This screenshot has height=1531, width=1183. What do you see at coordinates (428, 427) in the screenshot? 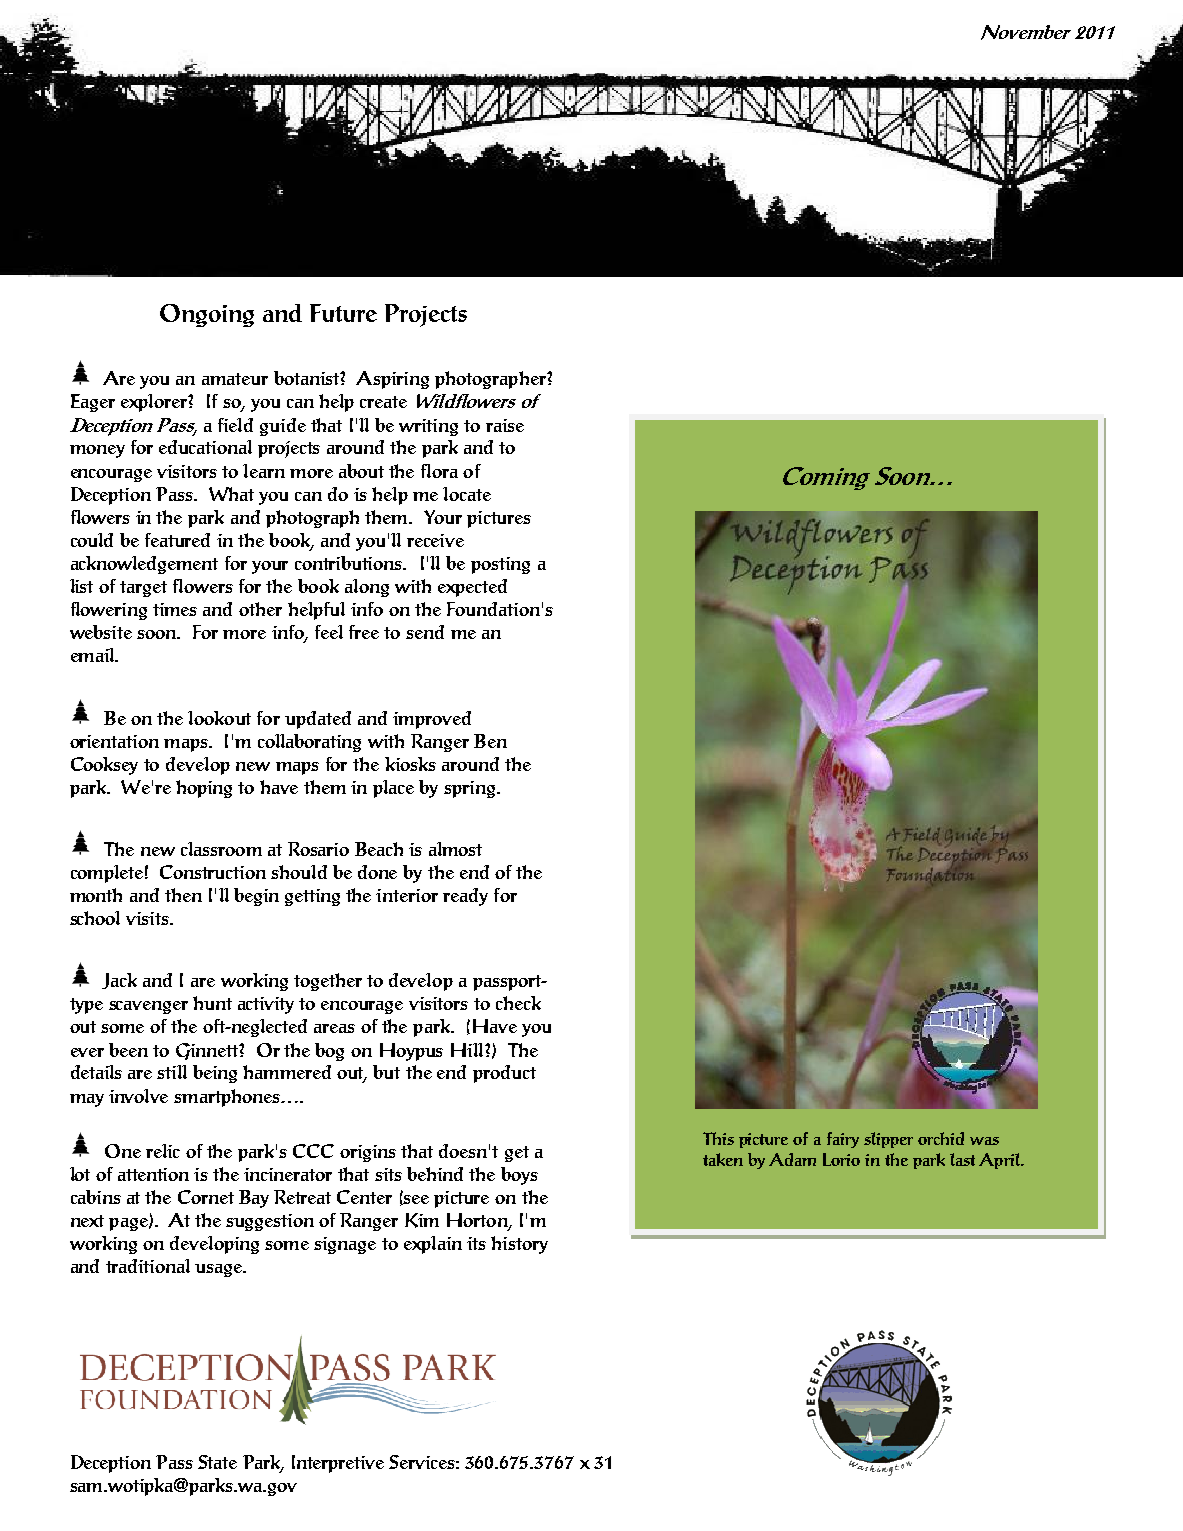
I see `writing` at bounding box center [428, 427].
